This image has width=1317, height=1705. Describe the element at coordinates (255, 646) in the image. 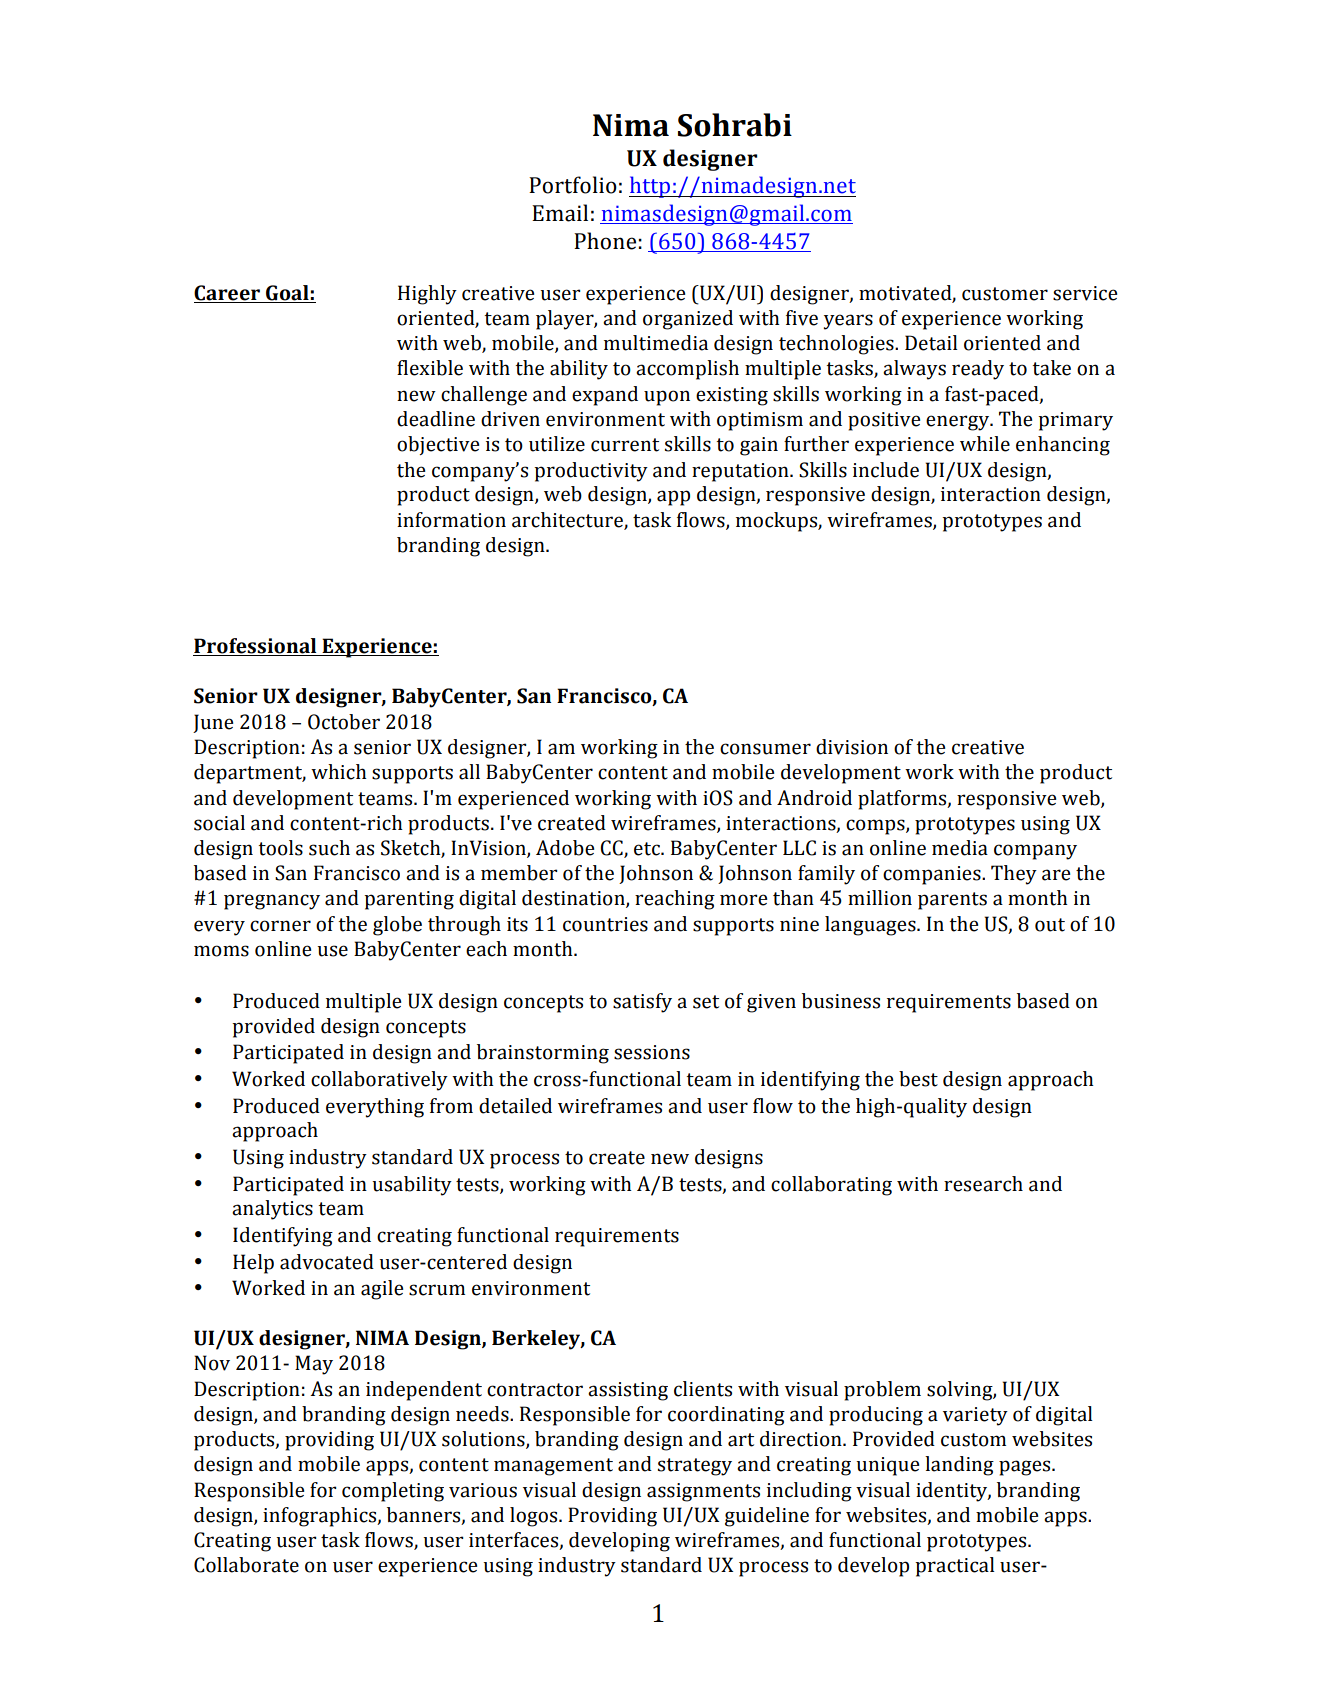

I see `Professional` at that location.
